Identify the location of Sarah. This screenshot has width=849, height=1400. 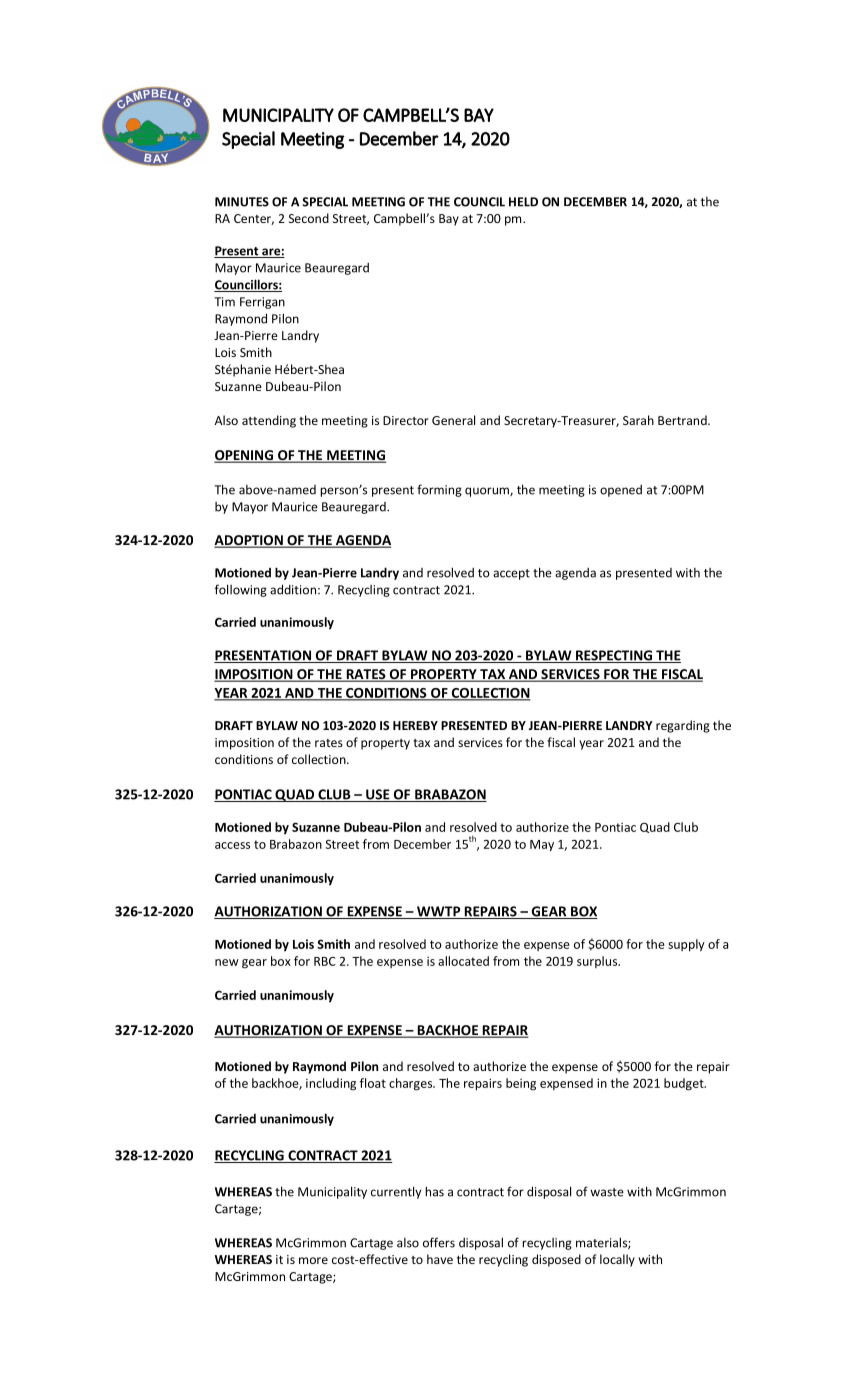
(638, 420).
